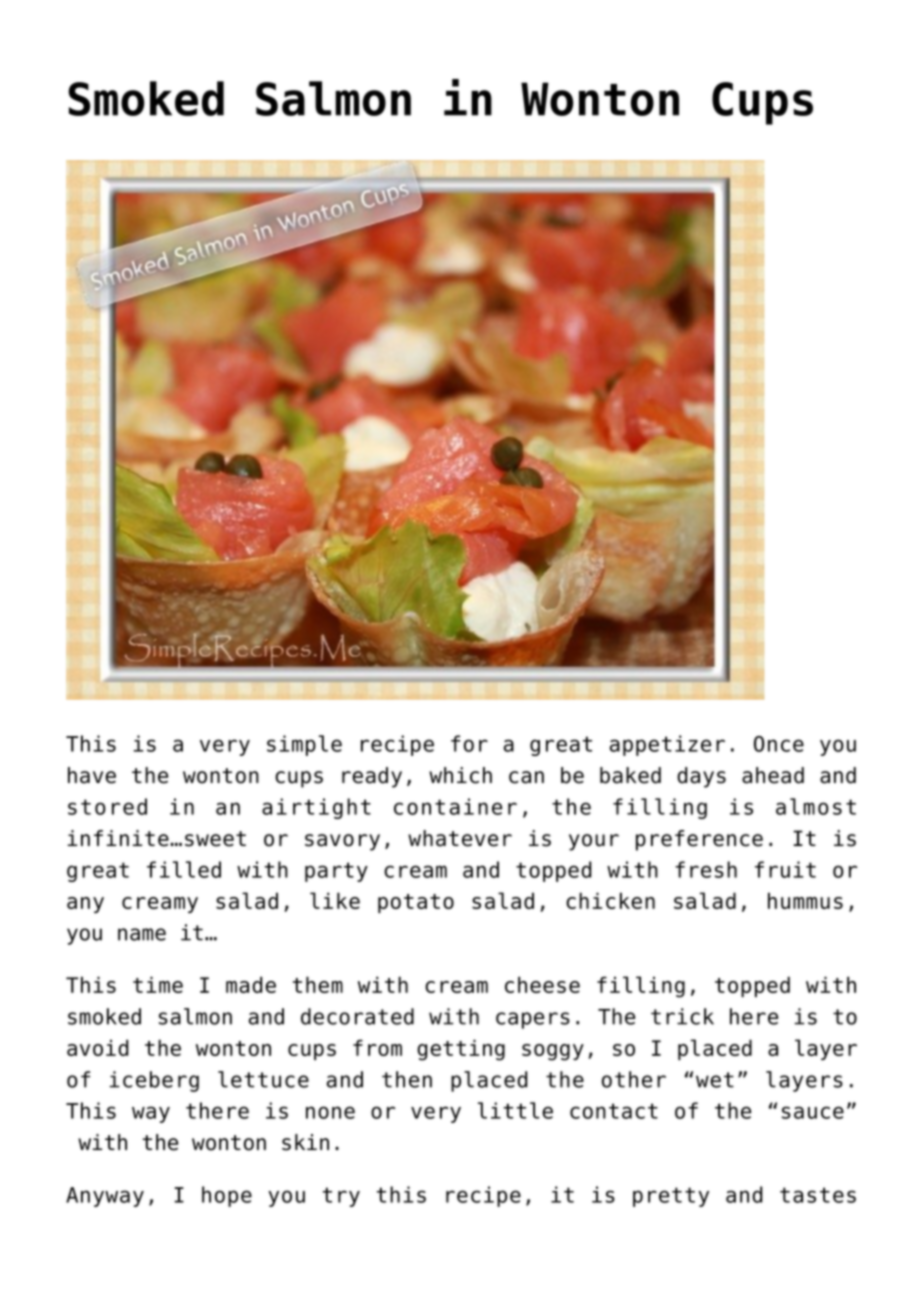 This screenshot has height=1308, width=924. Describe the element at coordinates (92, 775) in the screenshot. I see `have` at that location.
